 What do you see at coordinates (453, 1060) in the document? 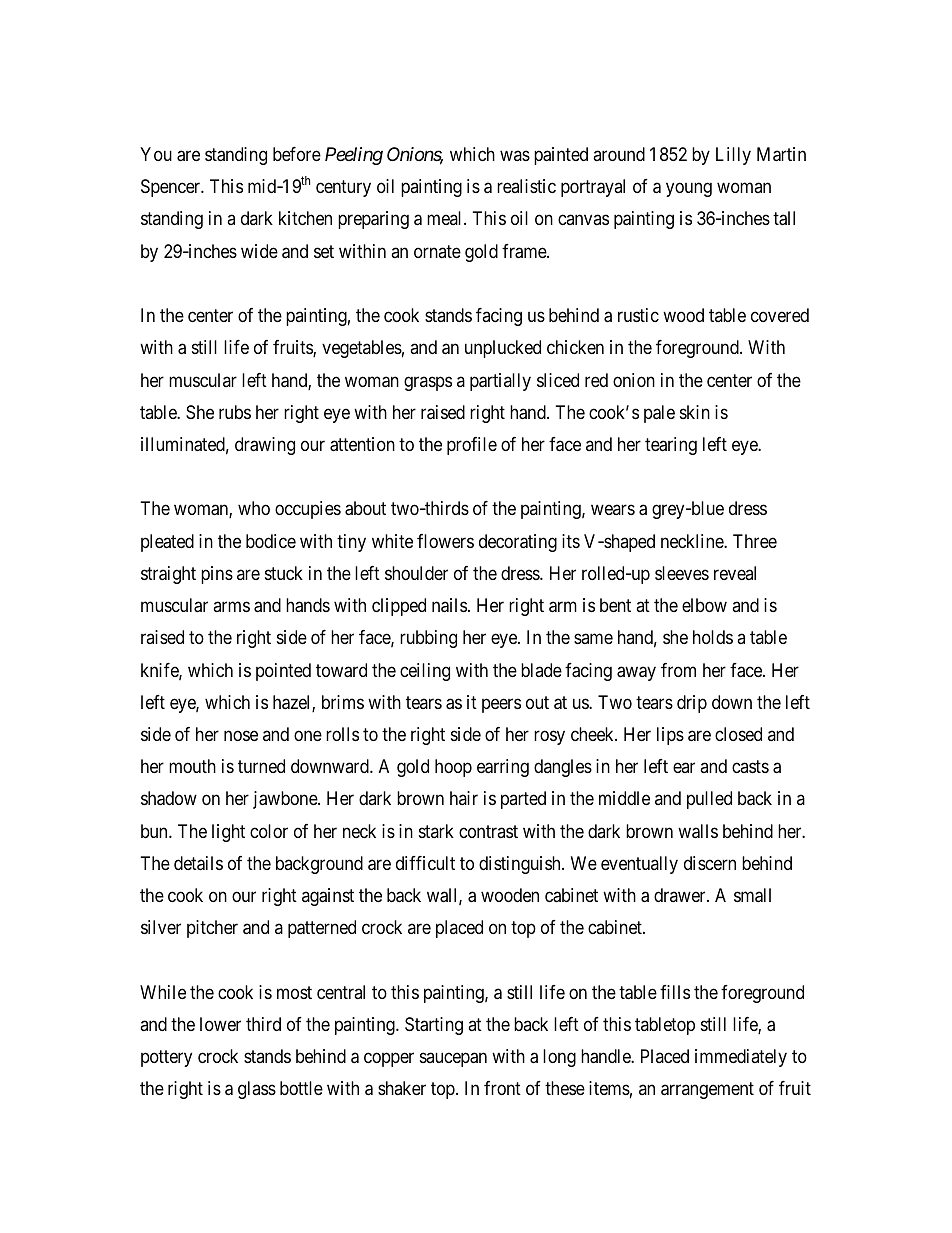
I see `saucepan` at bounding box center [453, 1060].
